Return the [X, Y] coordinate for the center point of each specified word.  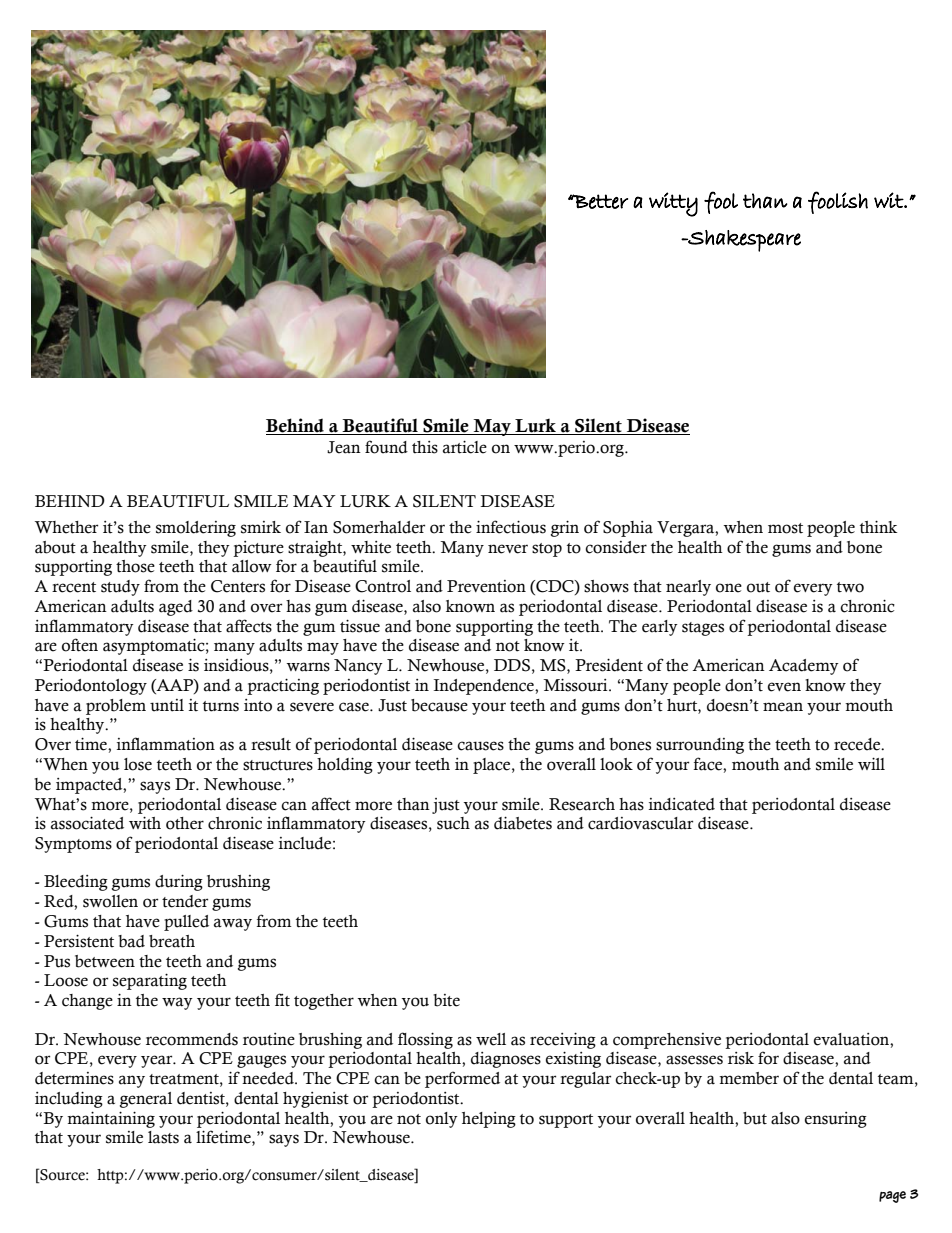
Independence [485, 687]
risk [741, 1058]
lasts [163, 1137]
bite [446, 1000]
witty [673, 204]
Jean [344, 447]
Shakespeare [743, 241]
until [167, 705]
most [785, 528]
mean [783, 707]
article [465, 447]
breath [172, 941]
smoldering [196, 529]
